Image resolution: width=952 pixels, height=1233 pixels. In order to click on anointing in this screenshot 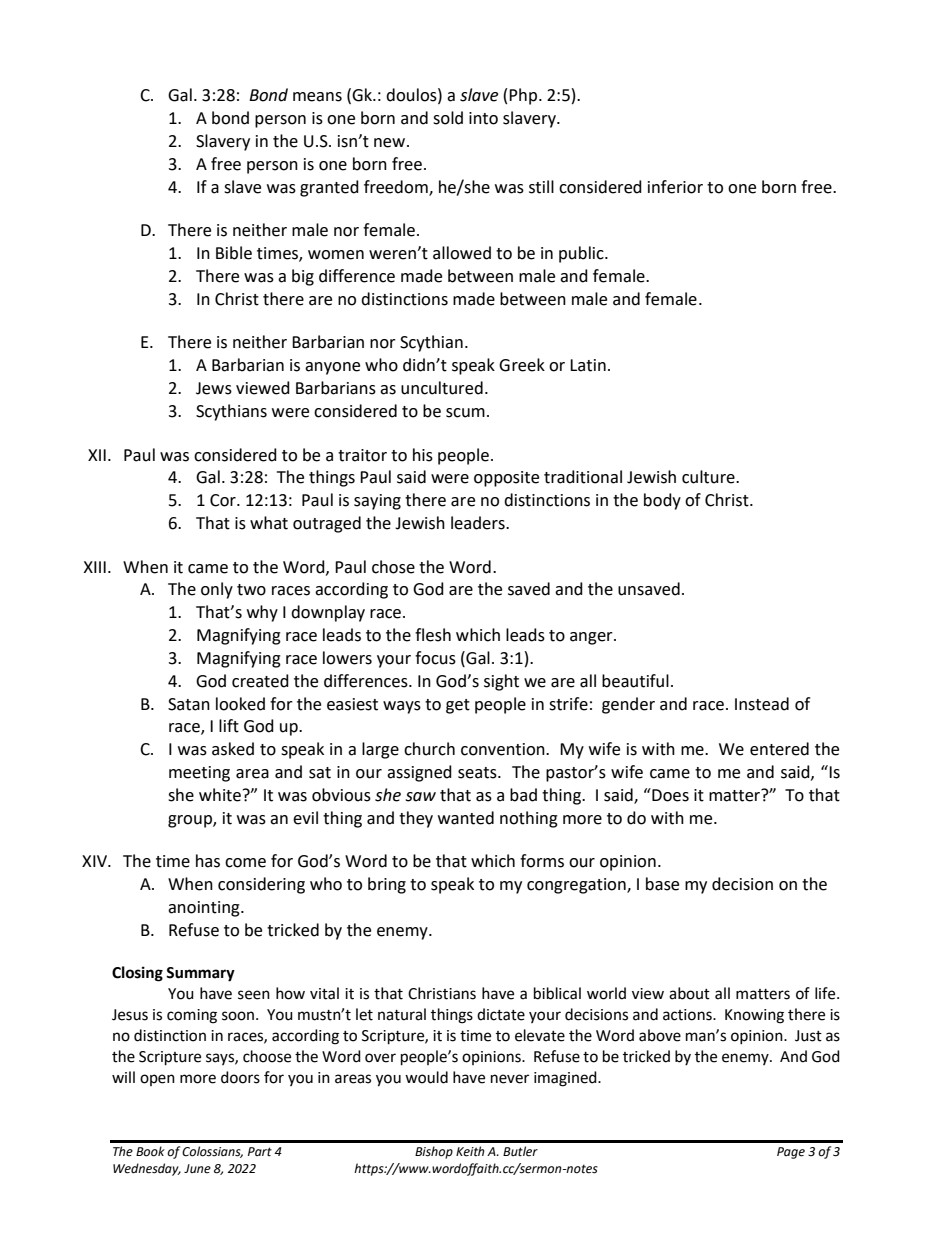, I will do `click(205, 909)`.
